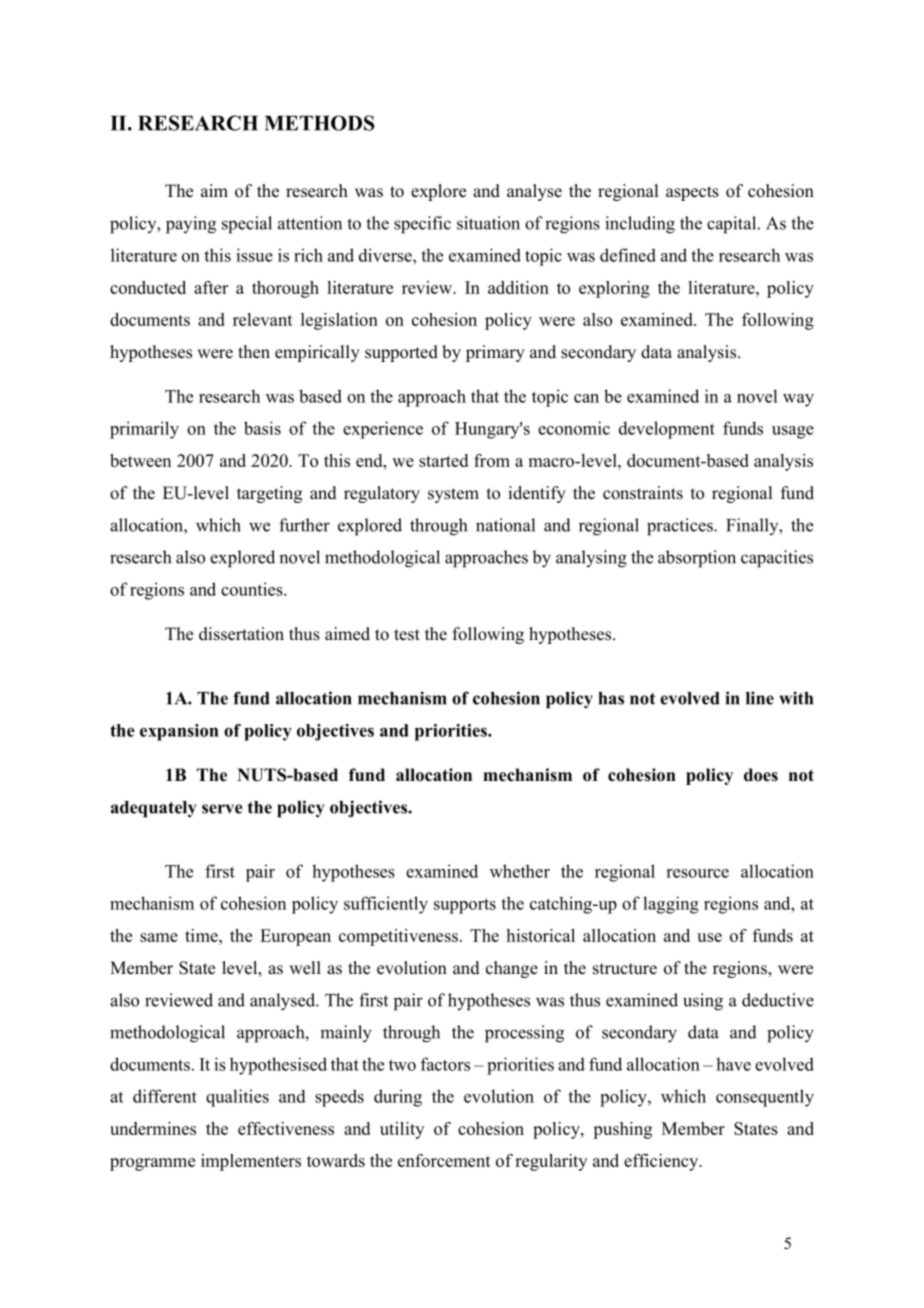 The width and height of the image is (924, 1308). Describe the element at coordinates (760, 698) in the image. I see `line` at that location.
